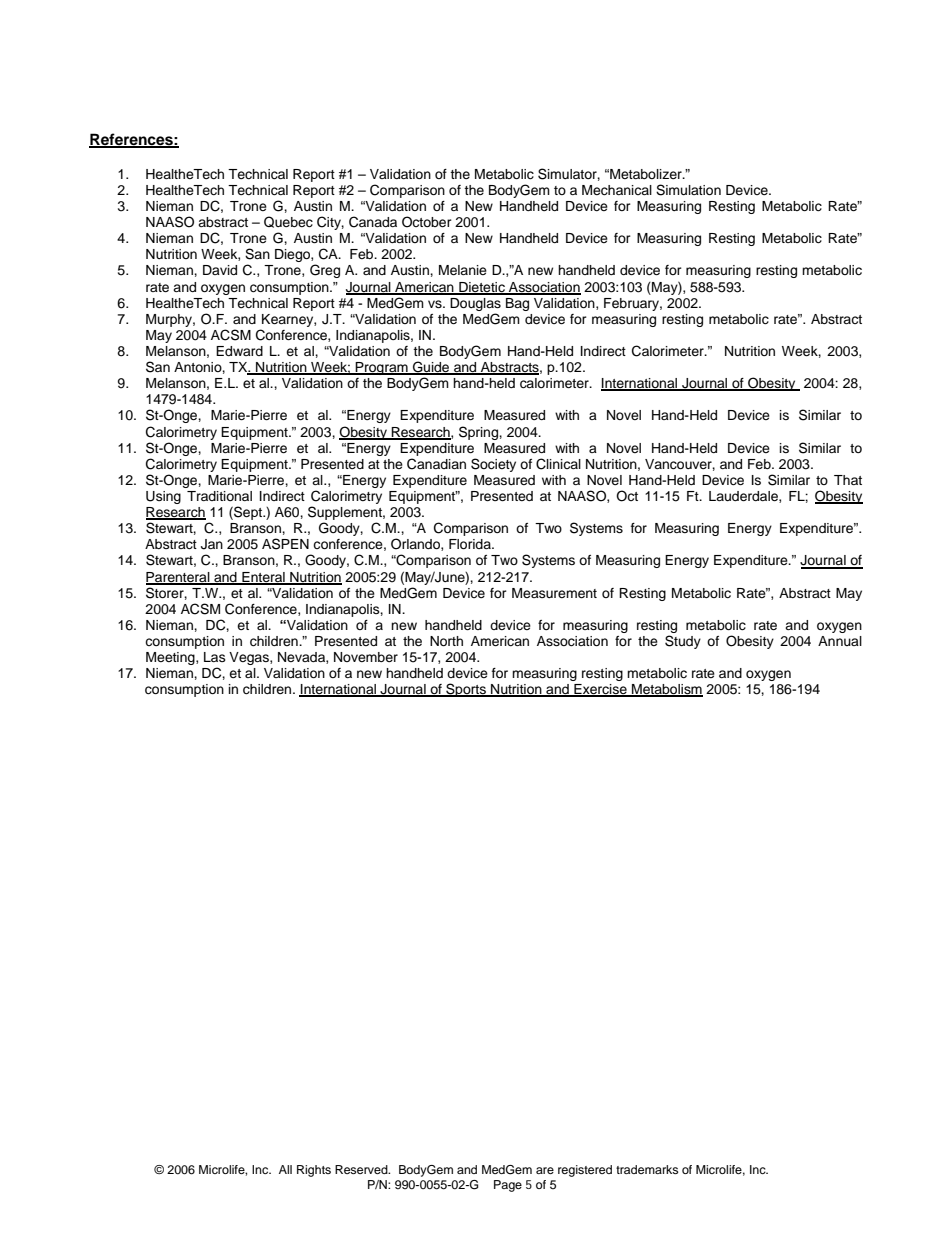 The width and height of the page is (952, 1233). What do you see at coordinates (288, 222) in the page?
I see `Quebec` at bounding box center [288, 222].
